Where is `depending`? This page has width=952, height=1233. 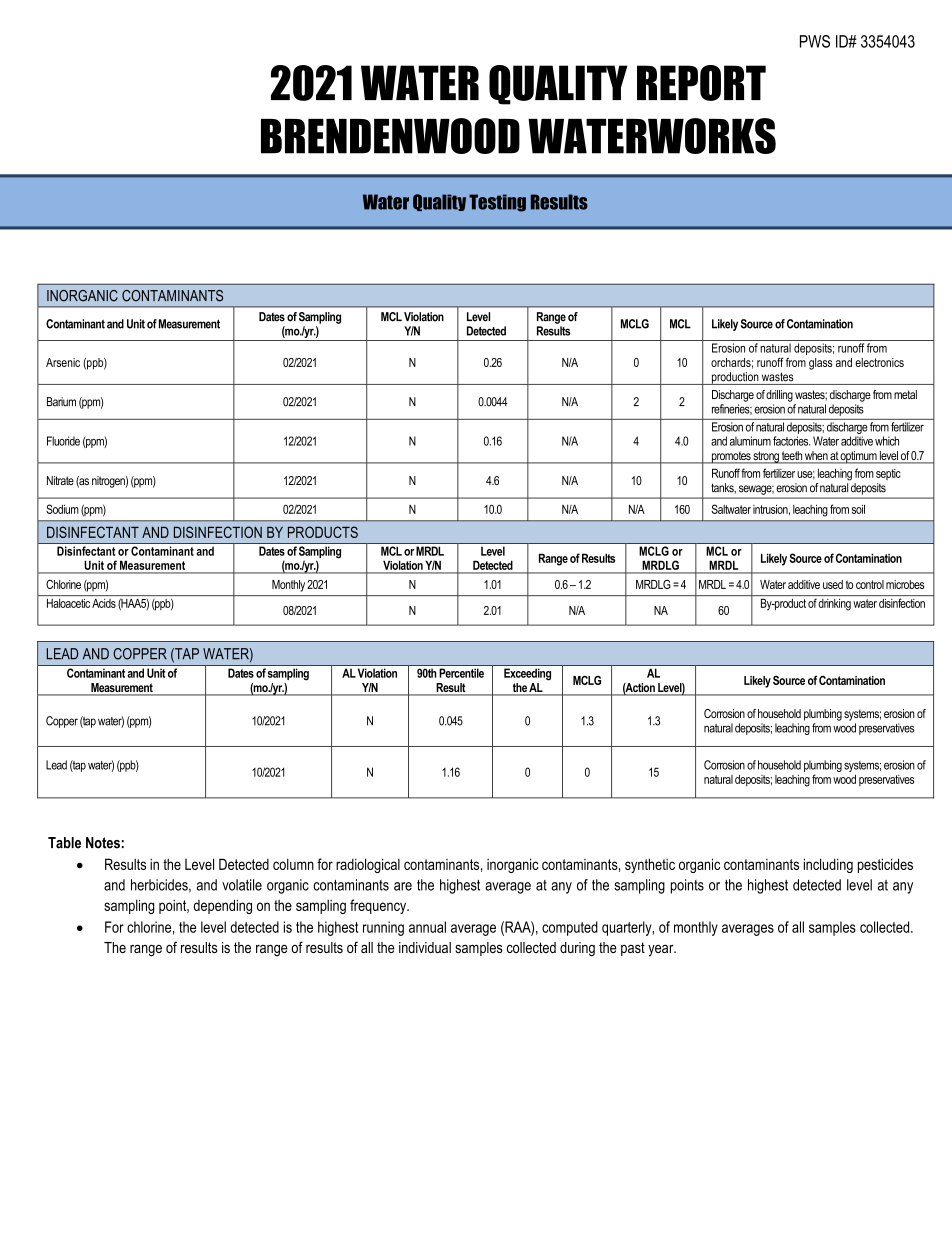 depending is located at coordinates (223, 906).
